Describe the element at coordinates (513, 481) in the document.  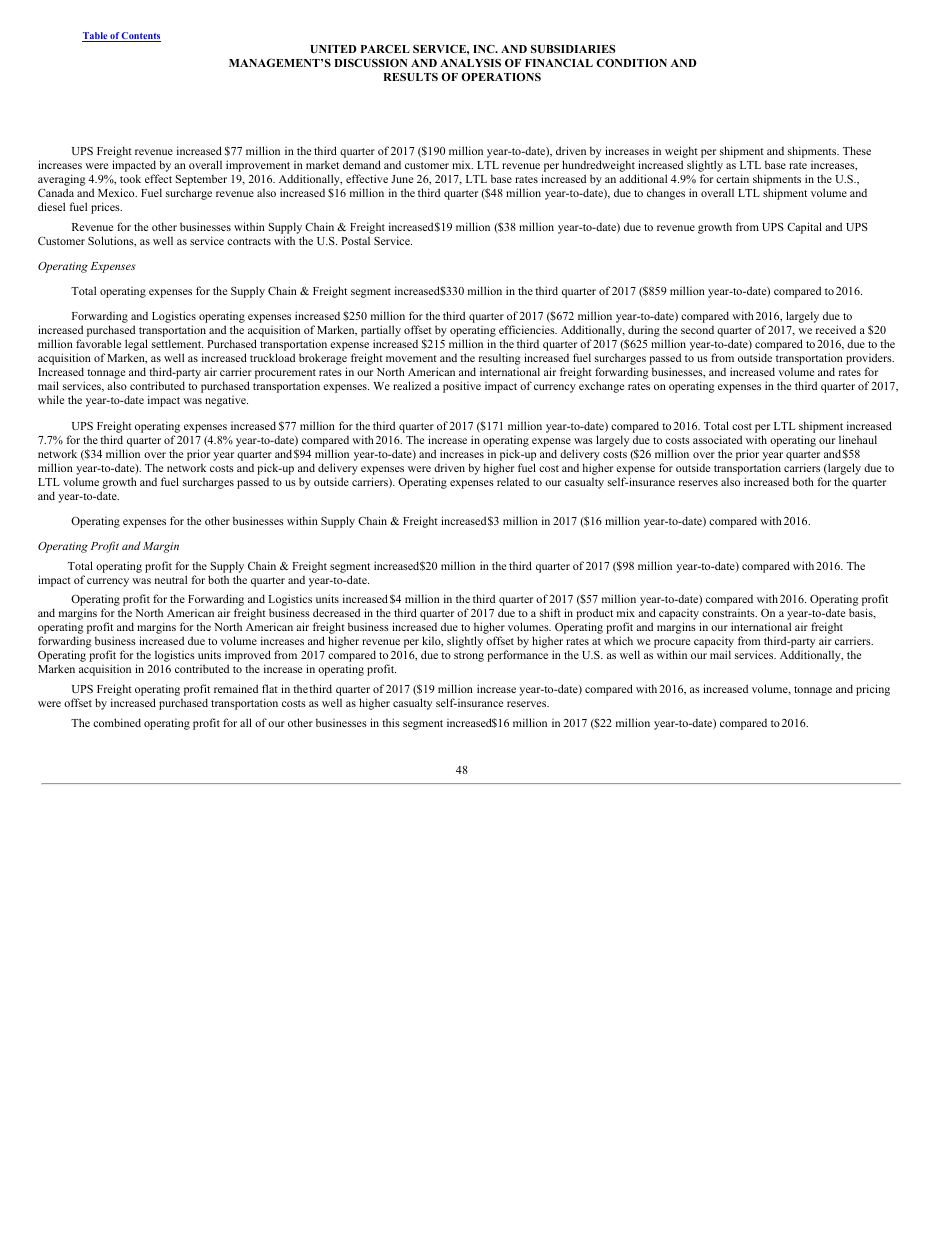
I see `related` at that location.
